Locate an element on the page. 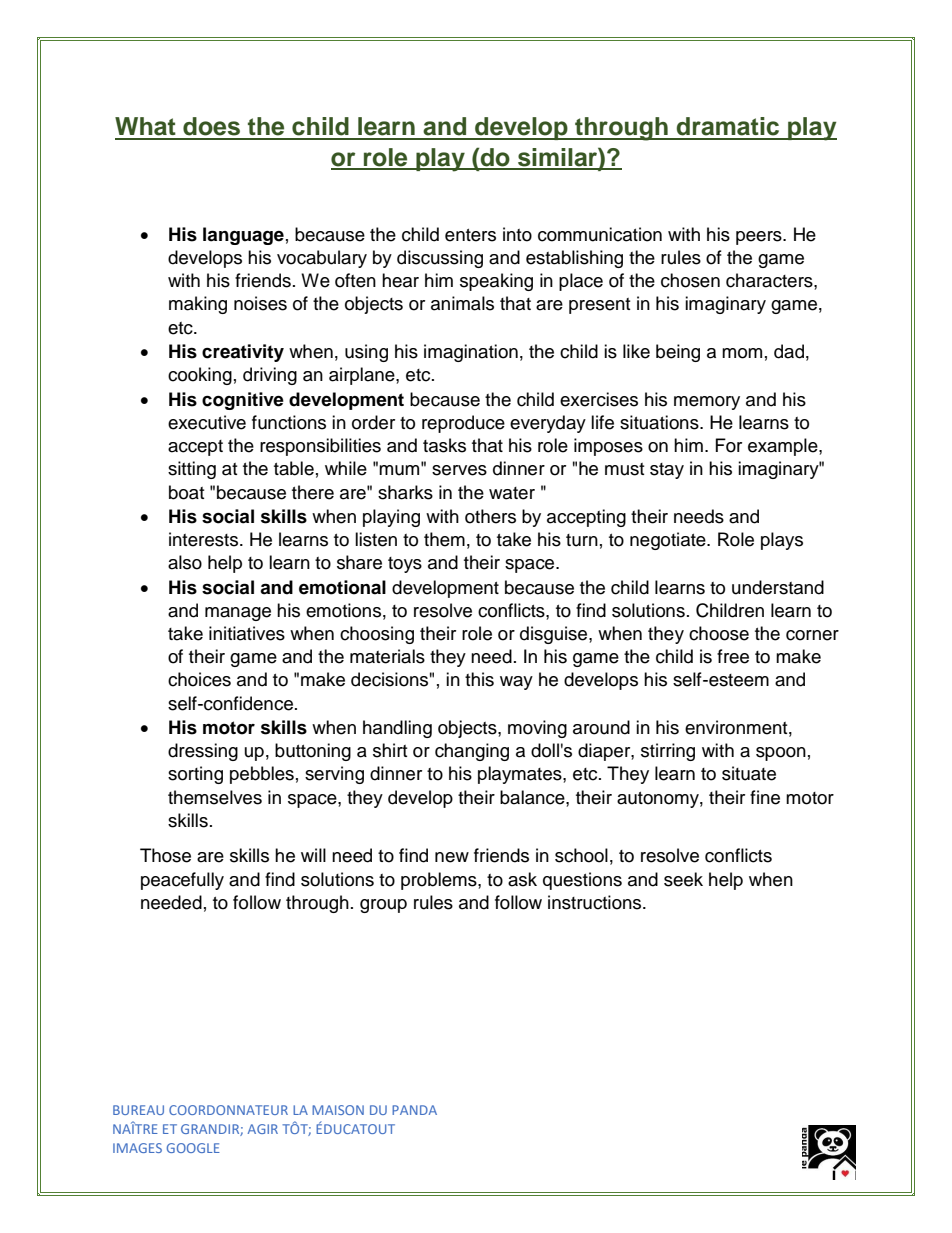 This image has height=1233, width=952. choices is located at coordinates (199, 679).
